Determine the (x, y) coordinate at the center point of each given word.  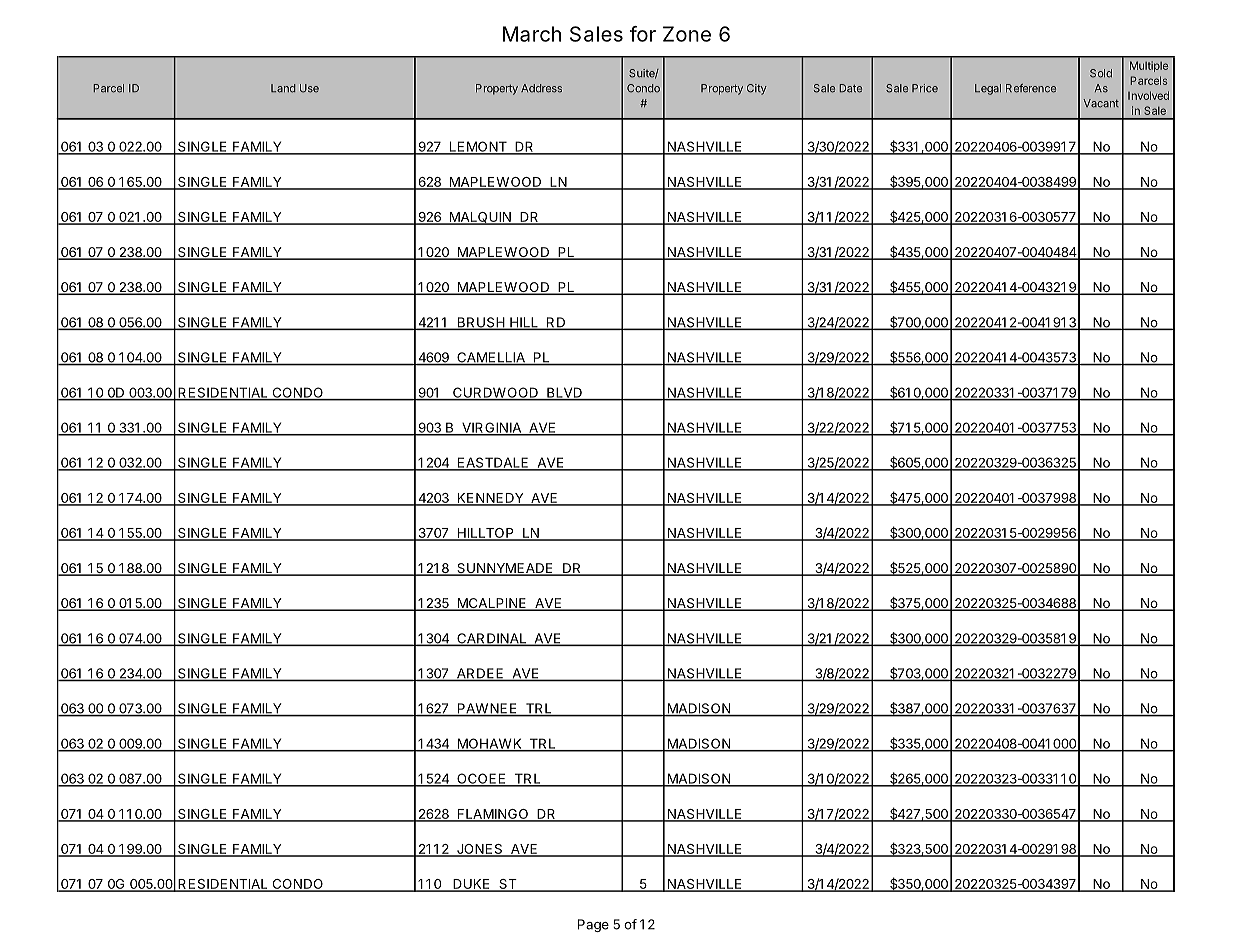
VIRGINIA (491, 428)
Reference (1031, 88)
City (757, 89)
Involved (1148, 95)
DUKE (471, 885)
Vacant (1101, 103)
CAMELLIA (490, 358)
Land (283, 88)
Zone (687, 34)
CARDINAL (491, 639)
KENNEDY (490, 499)
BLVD (564, 393)
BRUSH (480, 323)
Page (593, 925)
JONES (479, 850)
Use (309, 88)
